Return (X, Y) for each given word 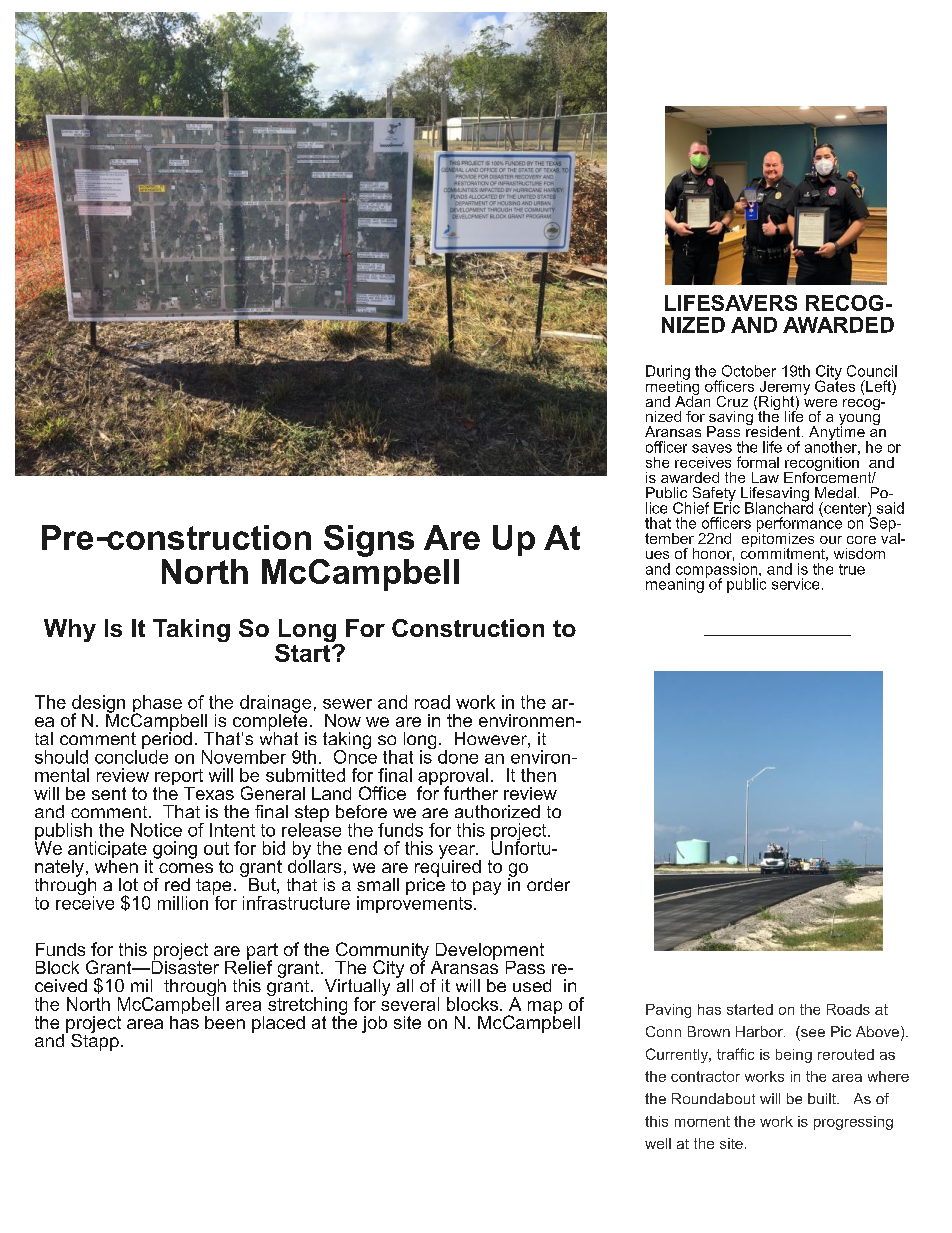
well (658, 1143)
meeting (672, 387)
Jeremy (784, 389)
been (225, 1022)
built (823, 1098)
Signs (369, 541)
